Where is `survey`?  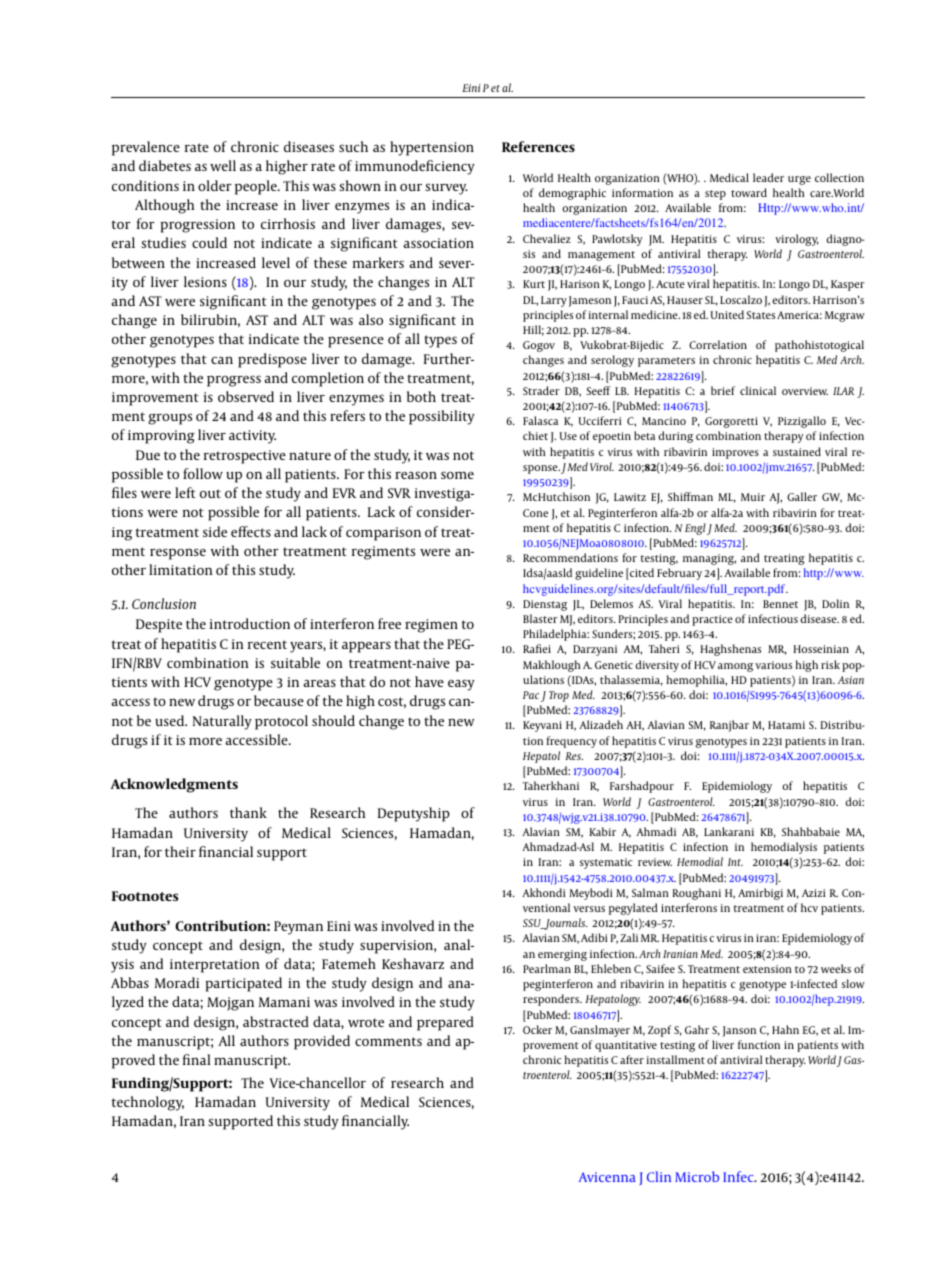 survey is located at coordinates (446, 189).
